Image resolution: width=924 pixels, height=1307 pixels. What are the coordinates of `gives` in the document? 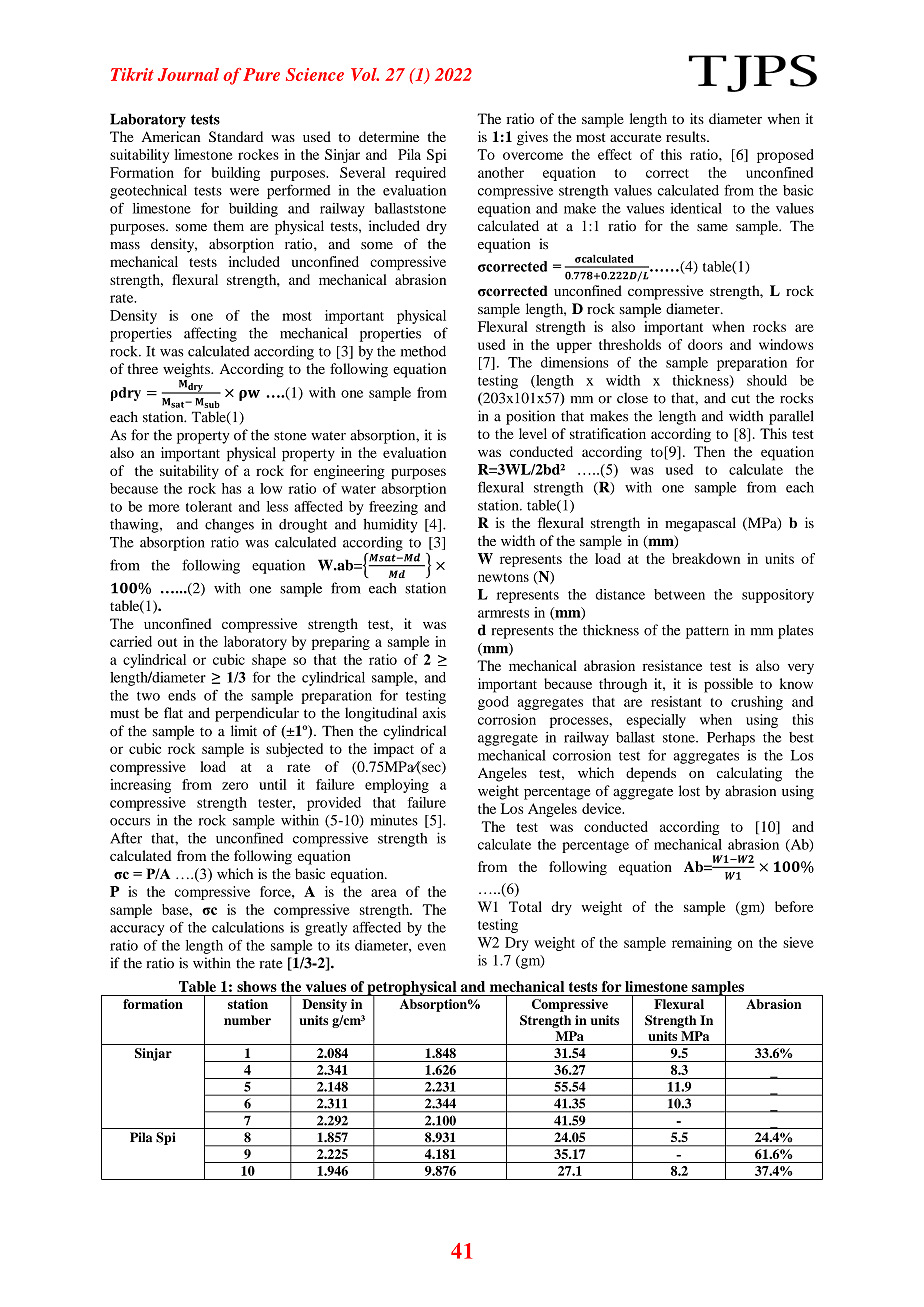 It's located at (532, 138).
